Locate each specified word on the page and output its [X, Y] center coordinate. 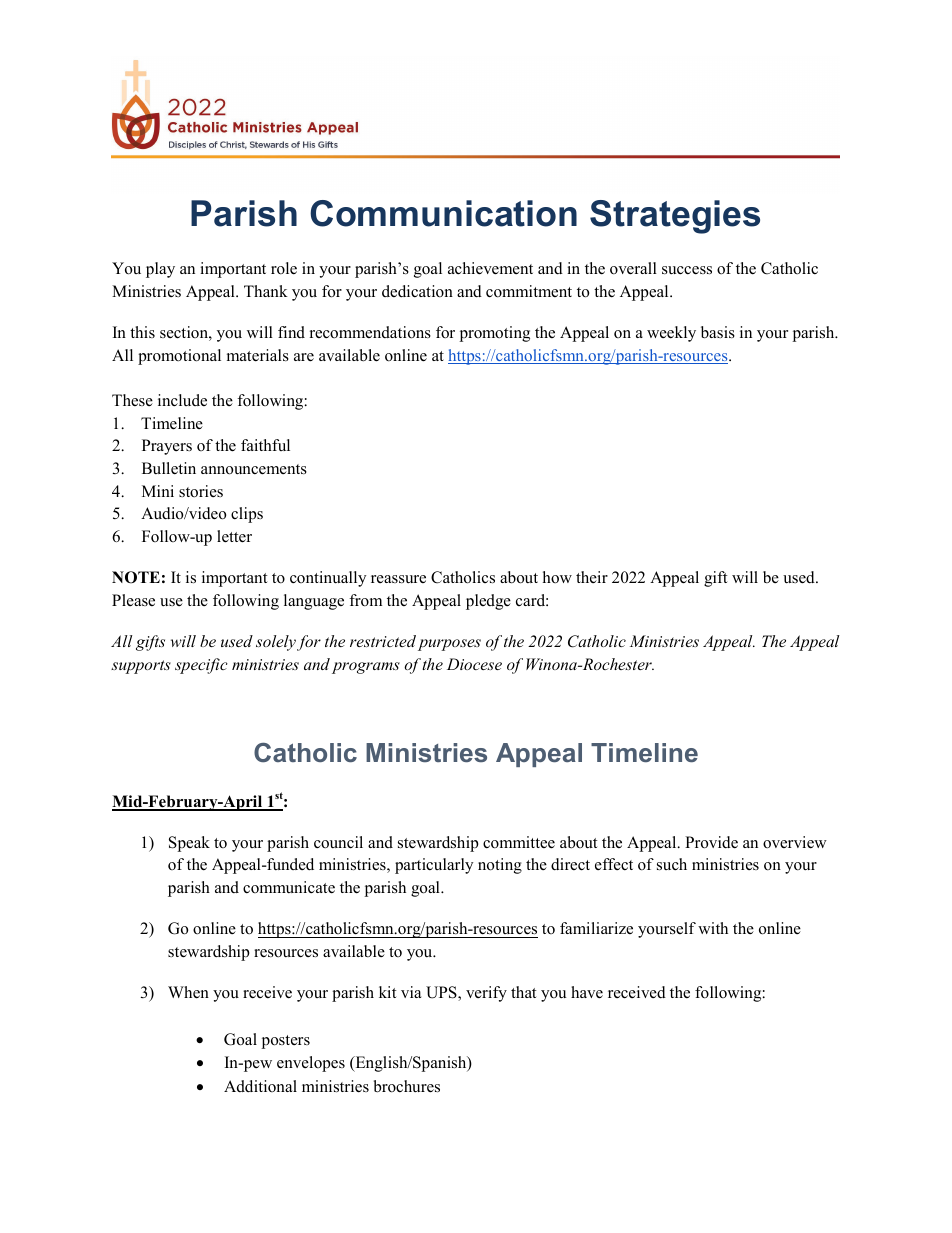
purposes [449, 645]
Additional [260, 1086]
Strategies [675, 217]
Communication [443, 213]
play [160, 270]
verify [486, 994]
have [587, 992]
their [592, 577]
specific [201, 666]
